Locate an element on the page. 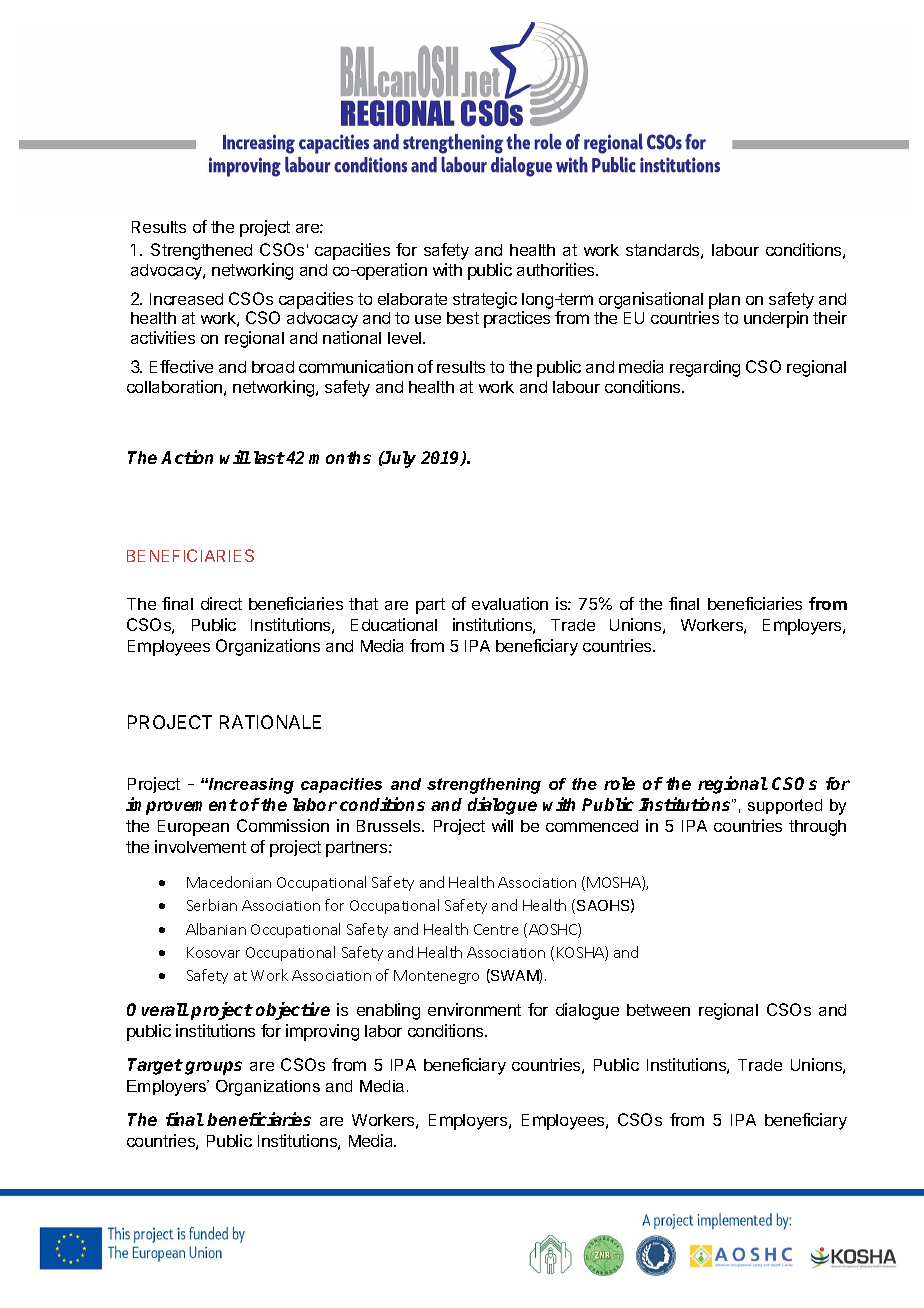 Image resolution: width=924 pixels, height=1308 pixels. direct is located at coordinates (221, 603).
